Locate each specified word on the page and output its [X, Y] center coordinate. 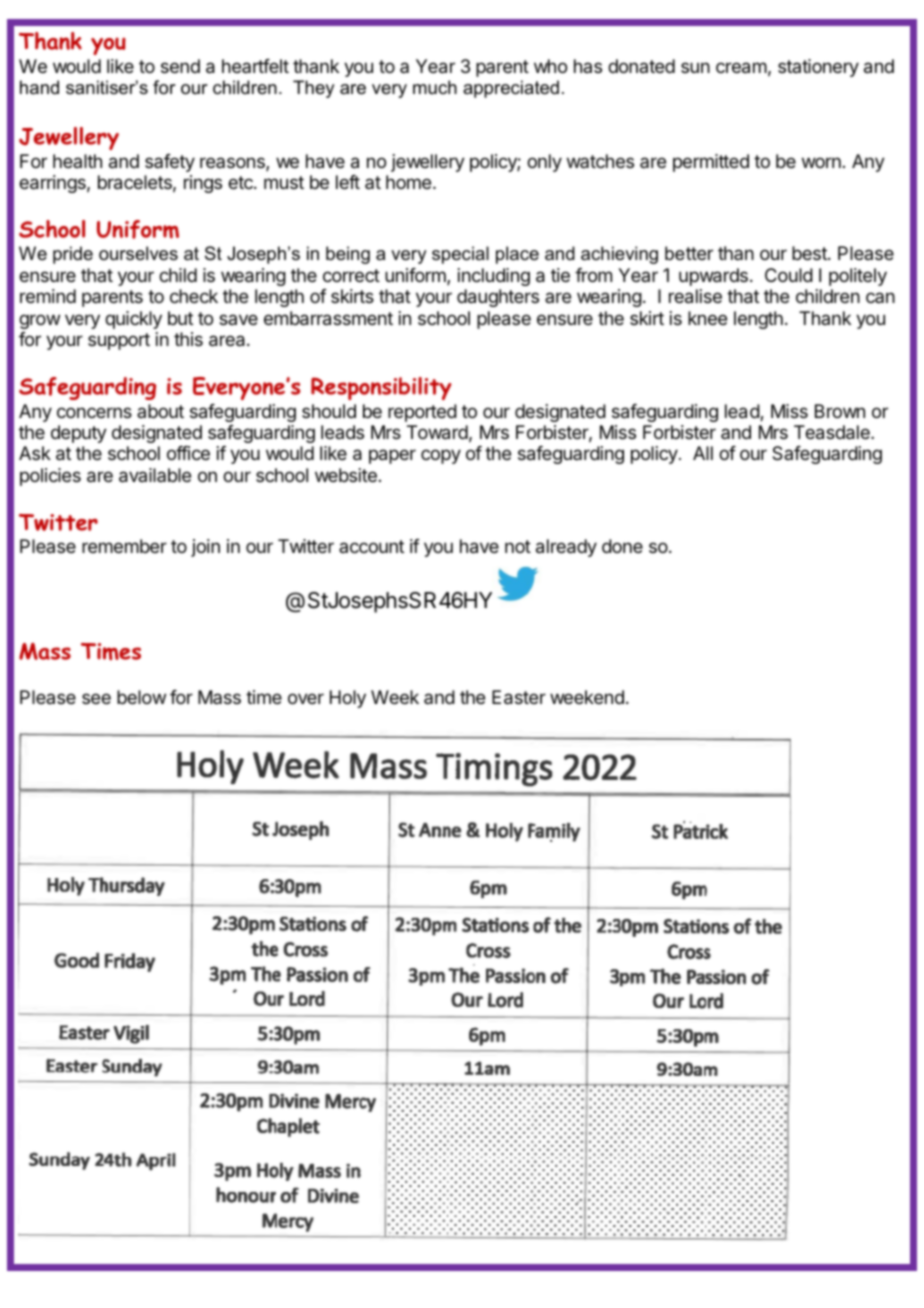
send [180, 66]
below [141, 697]
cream [741, 68]
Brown [840, 411]
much [435, 87]
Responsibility [381, 388]
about [160, 411]
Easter [519, 697]
